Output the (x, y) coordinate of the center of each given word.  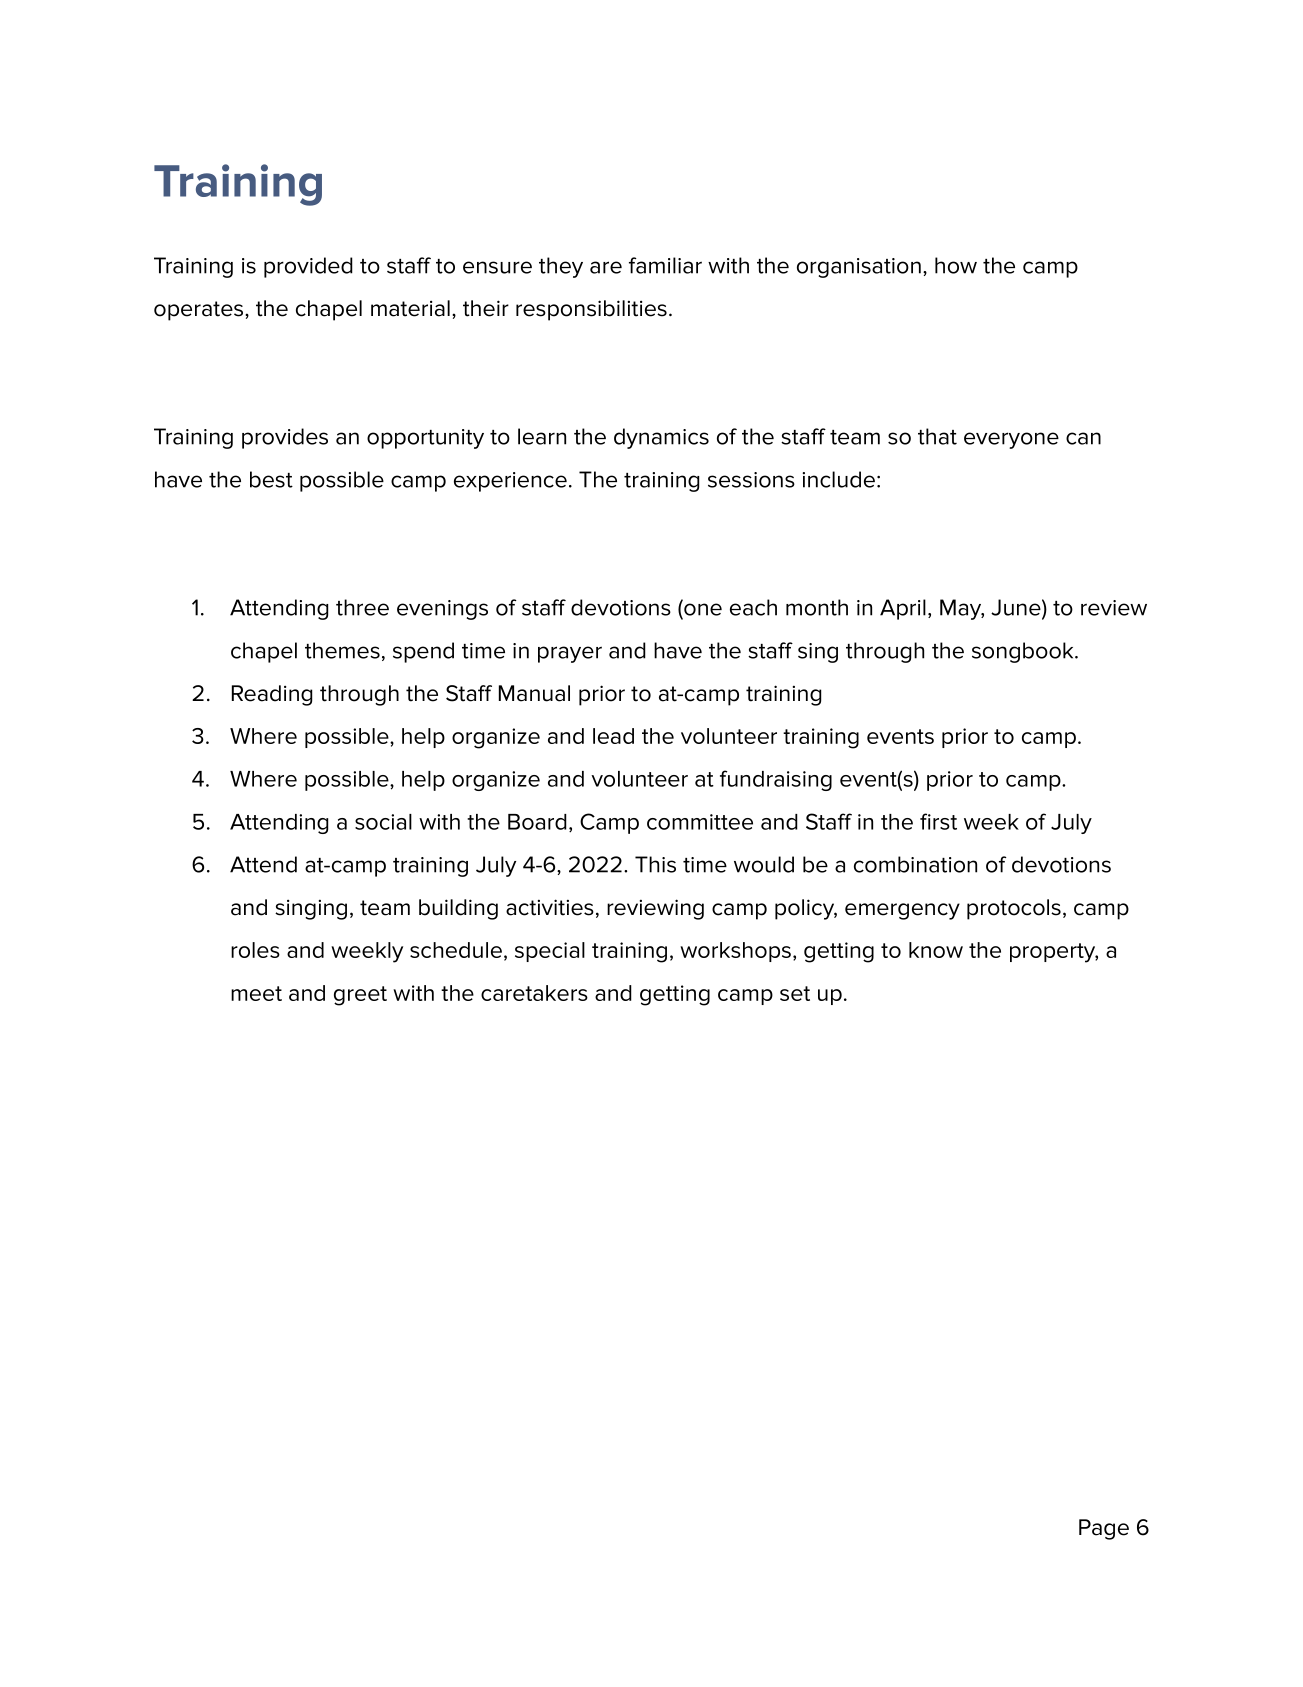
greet (360, 996)
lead (613, 736)
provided (308, 267)
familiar (665, 265)
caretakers (534, 993)
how (956, 265)
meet (256, 993)
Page (1104, 1529)
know (936, 950)
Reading (272, 695)
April (903, 609)
